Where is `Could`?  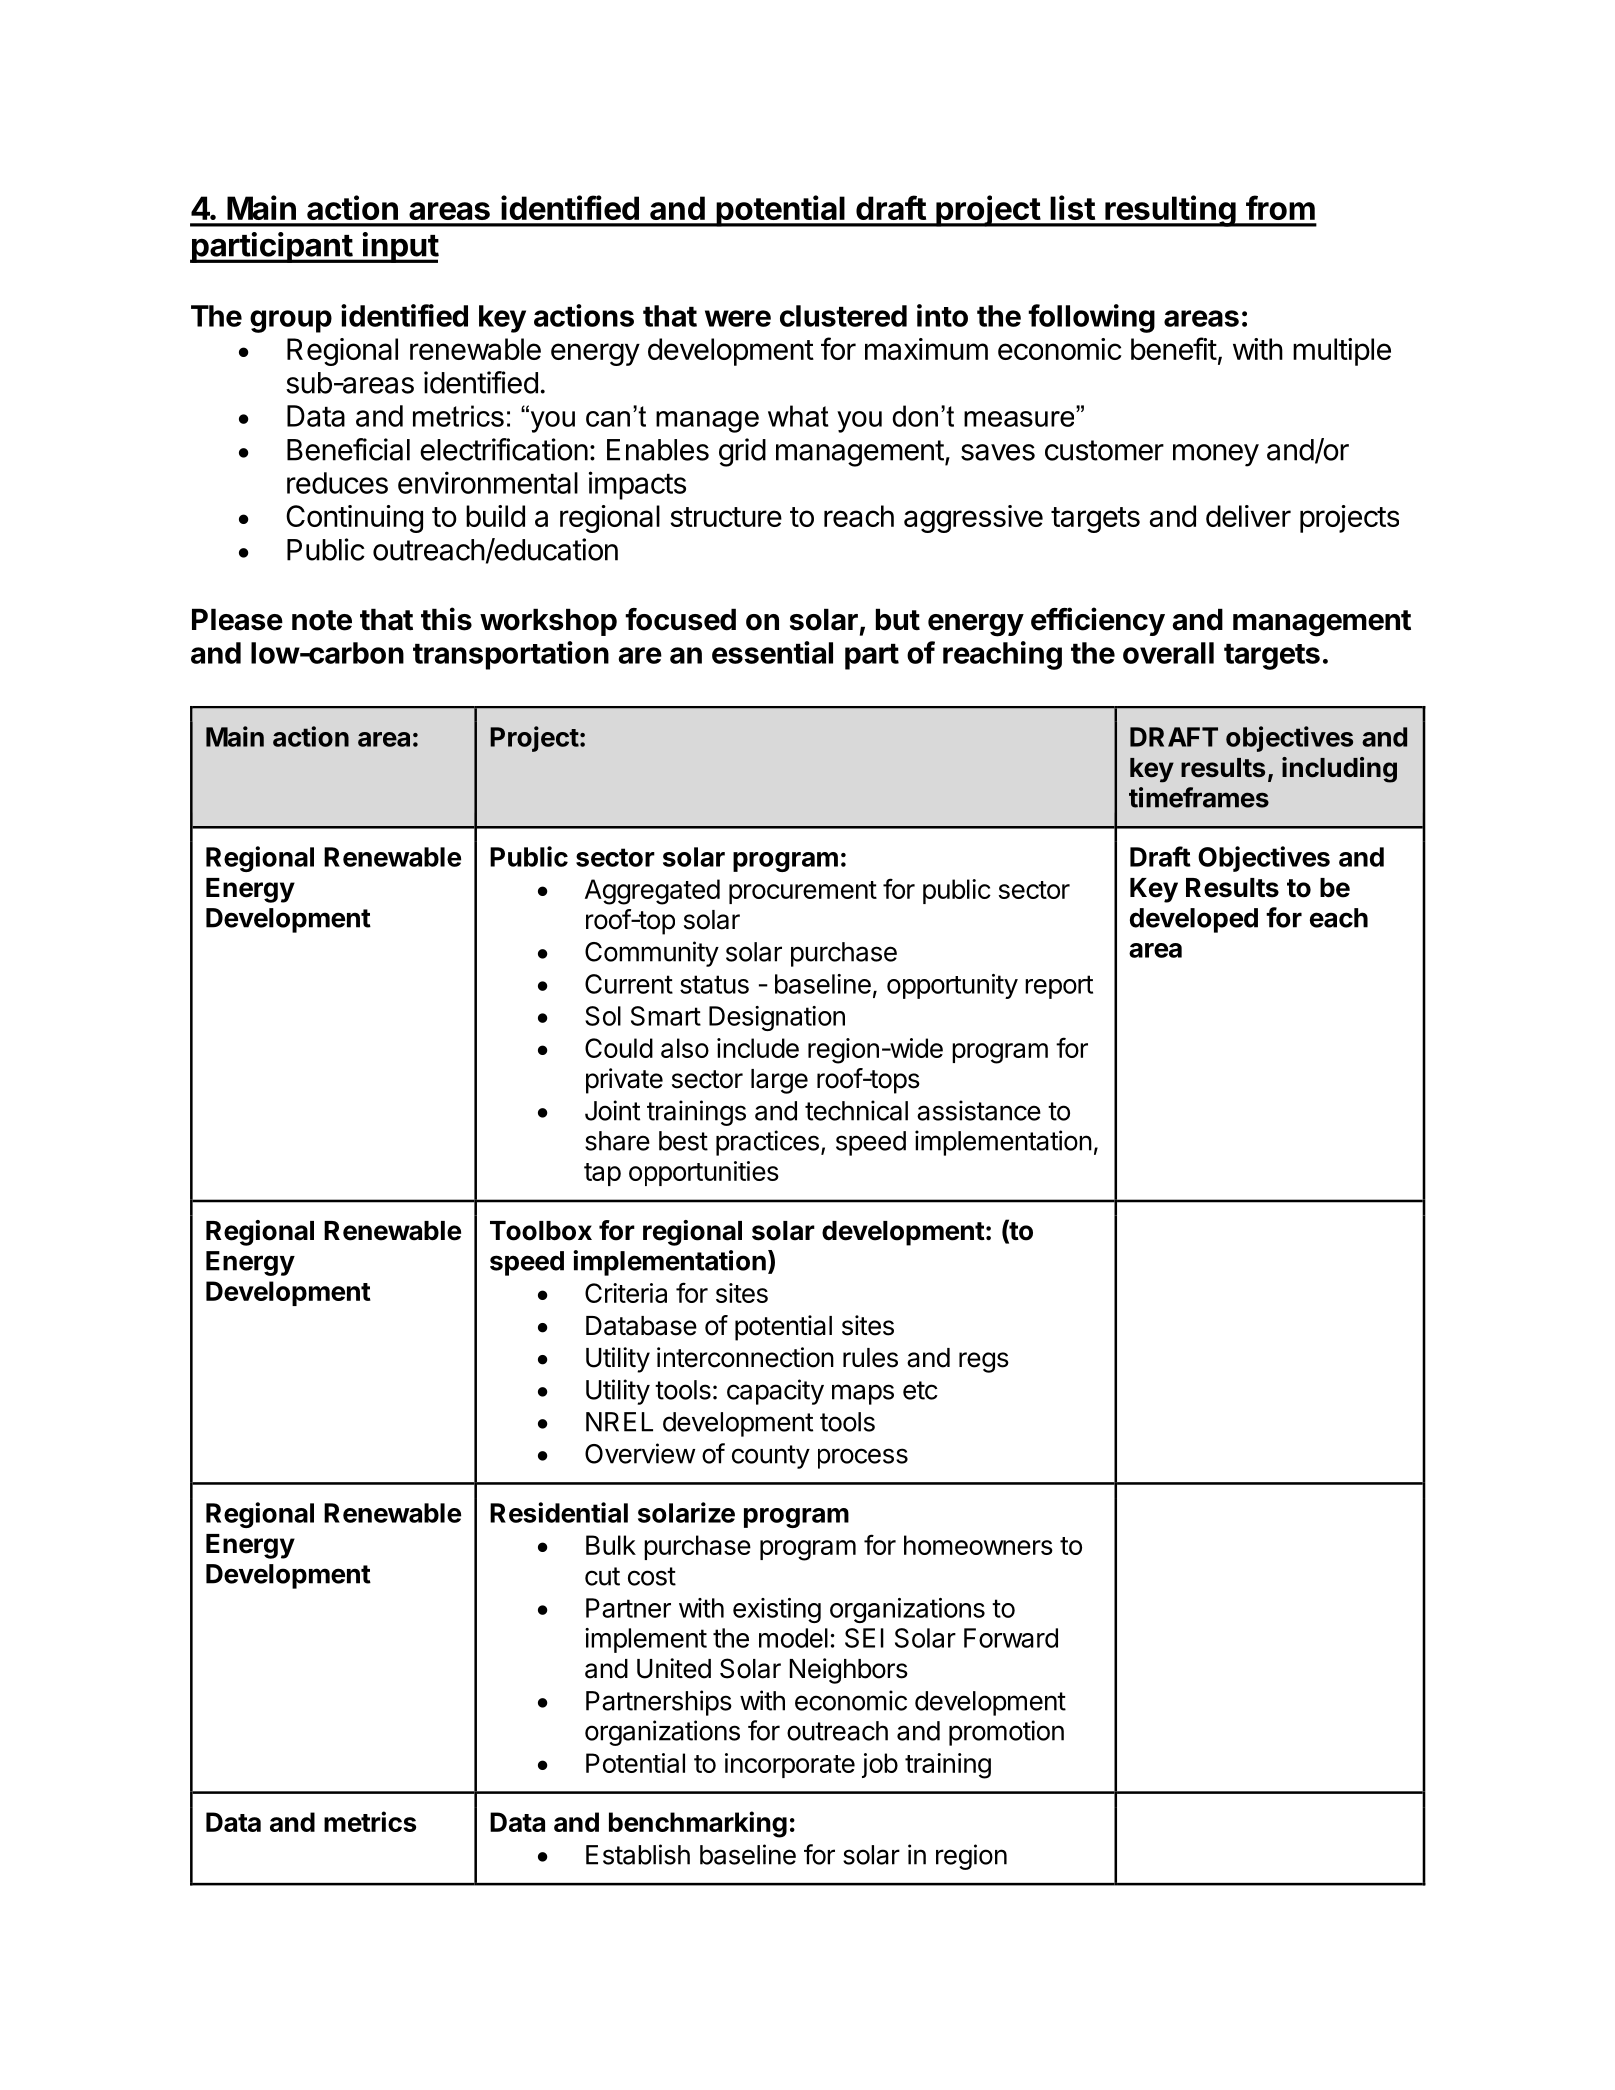
Could is located at coordinates (619, 1048).
